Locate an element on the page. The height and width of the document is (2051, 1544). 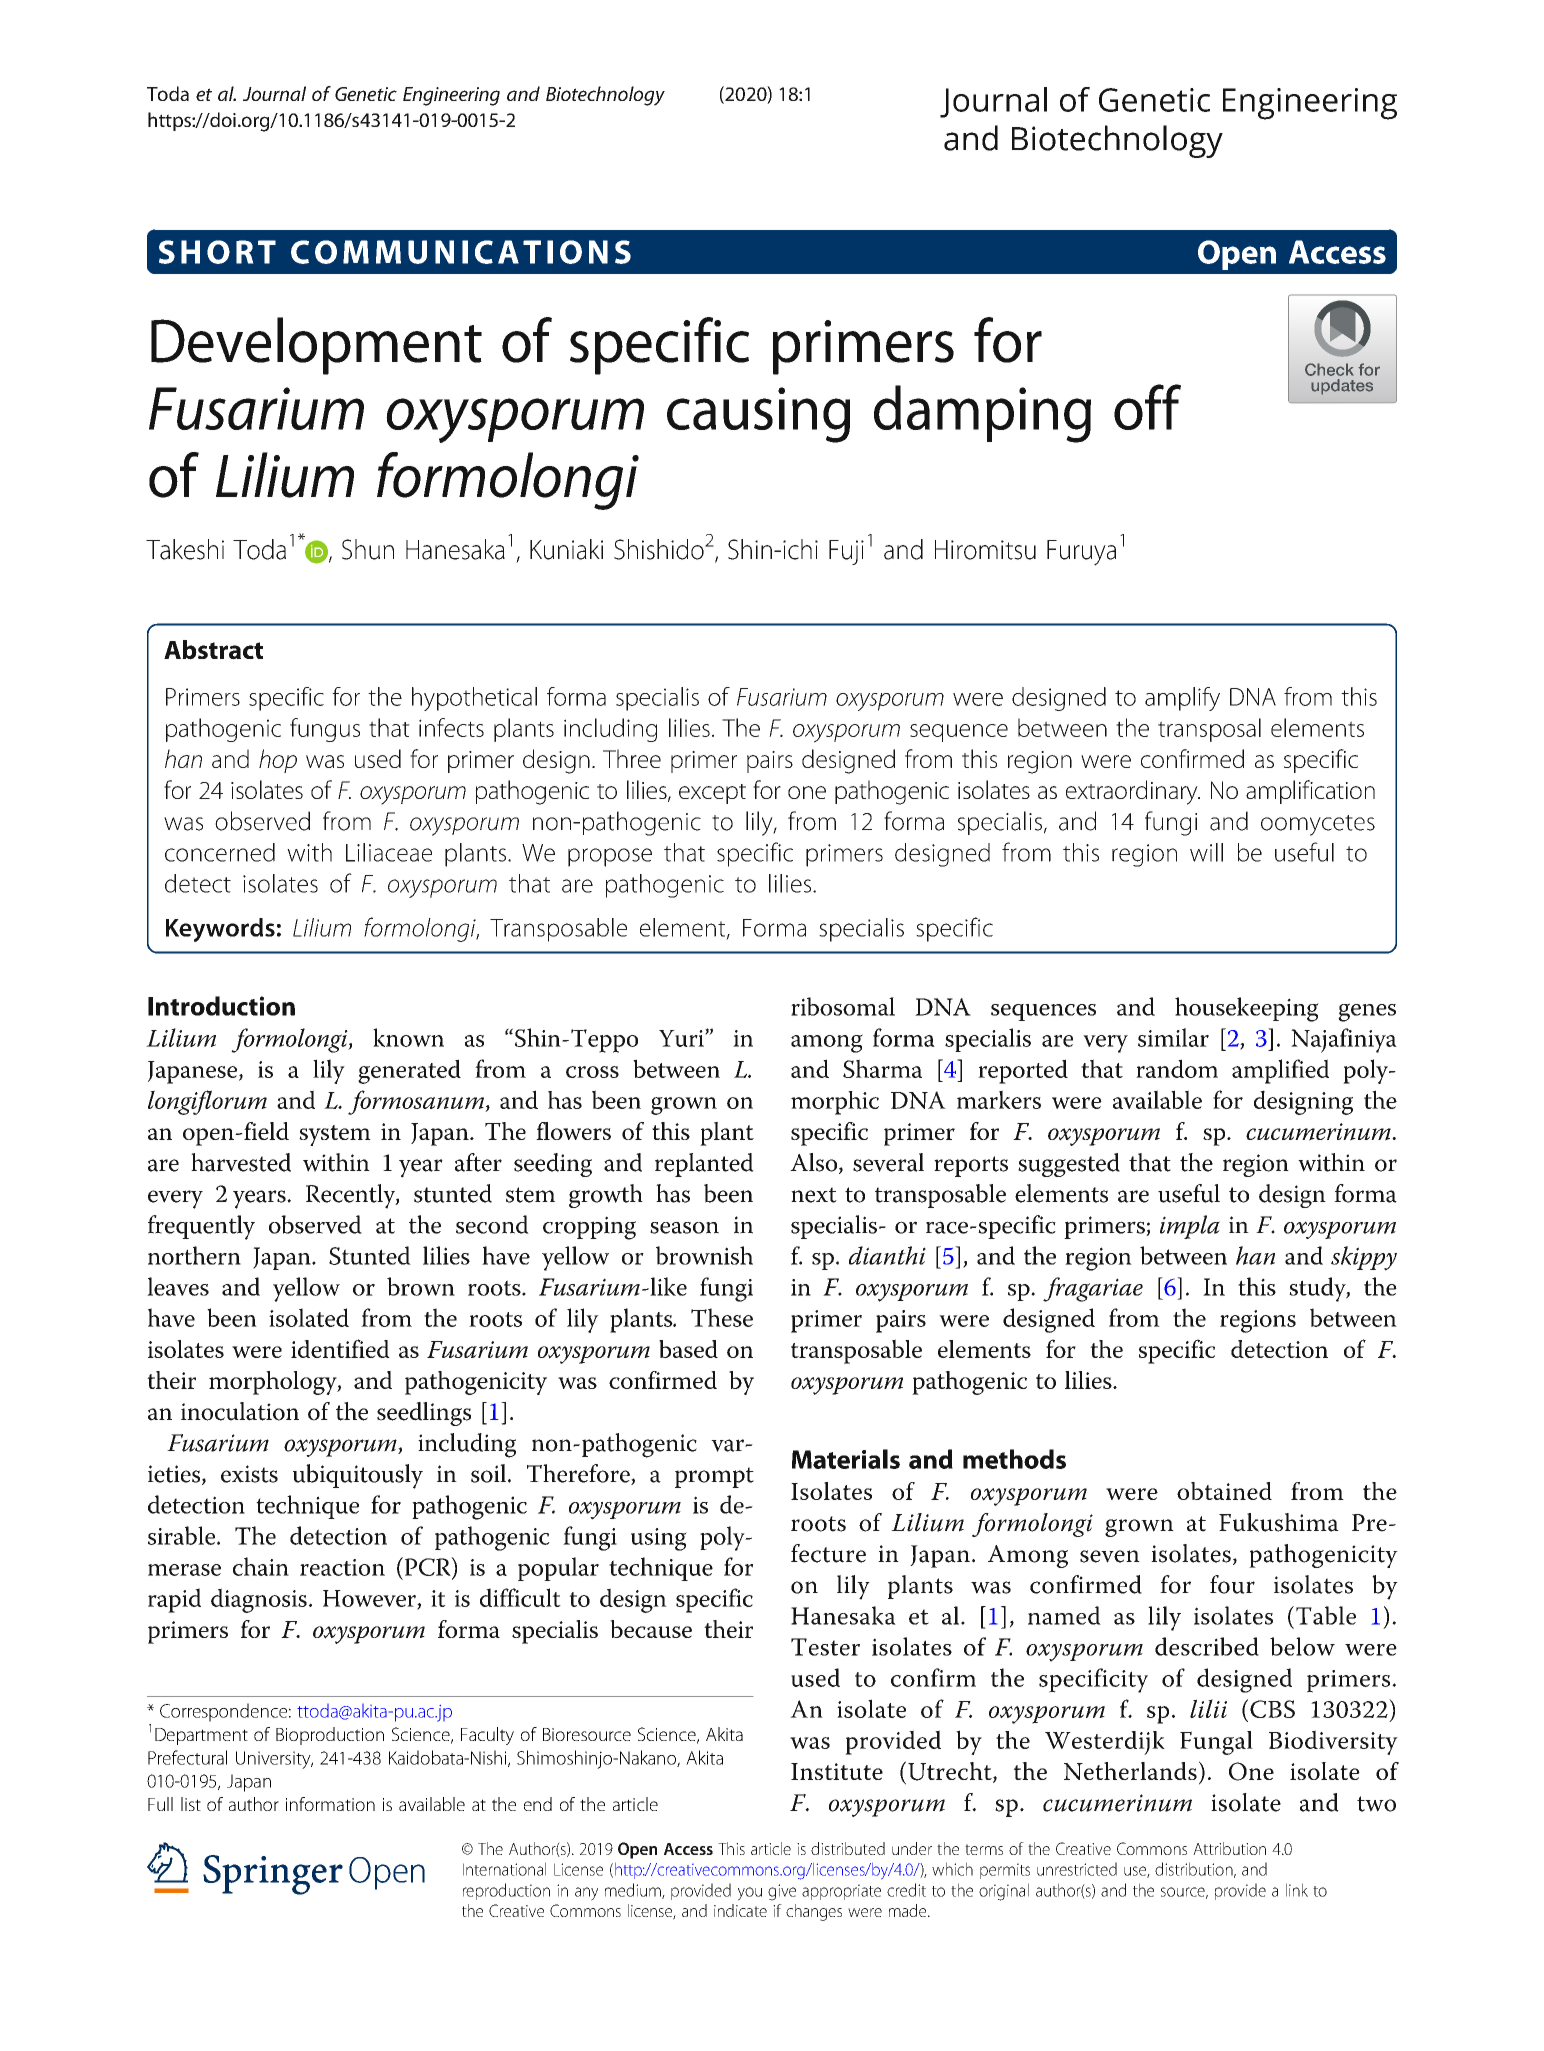
list is located at coordinates (191, 1804).
